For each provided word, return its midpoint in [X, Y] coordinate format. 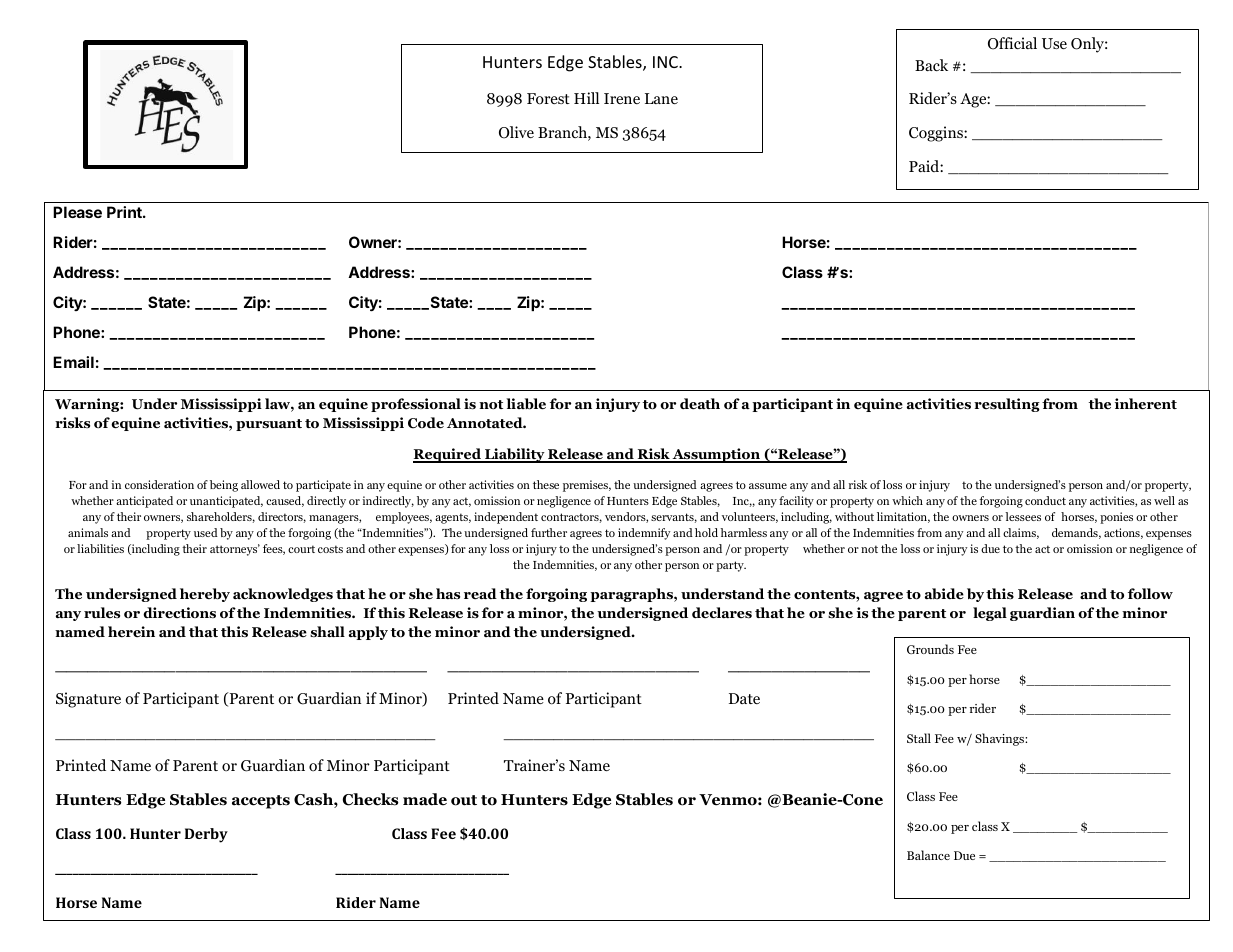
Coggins [937, 134]
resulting [1007, 405]
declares [722, 613]
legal [990, 614]
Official [1012, 43]
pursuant [269, 425]
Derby [206, 835]
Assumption [716, 455]
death [700, 404]
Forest [548, 99]
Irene [622, 98]
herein [131, 632]
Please [77, 212]
